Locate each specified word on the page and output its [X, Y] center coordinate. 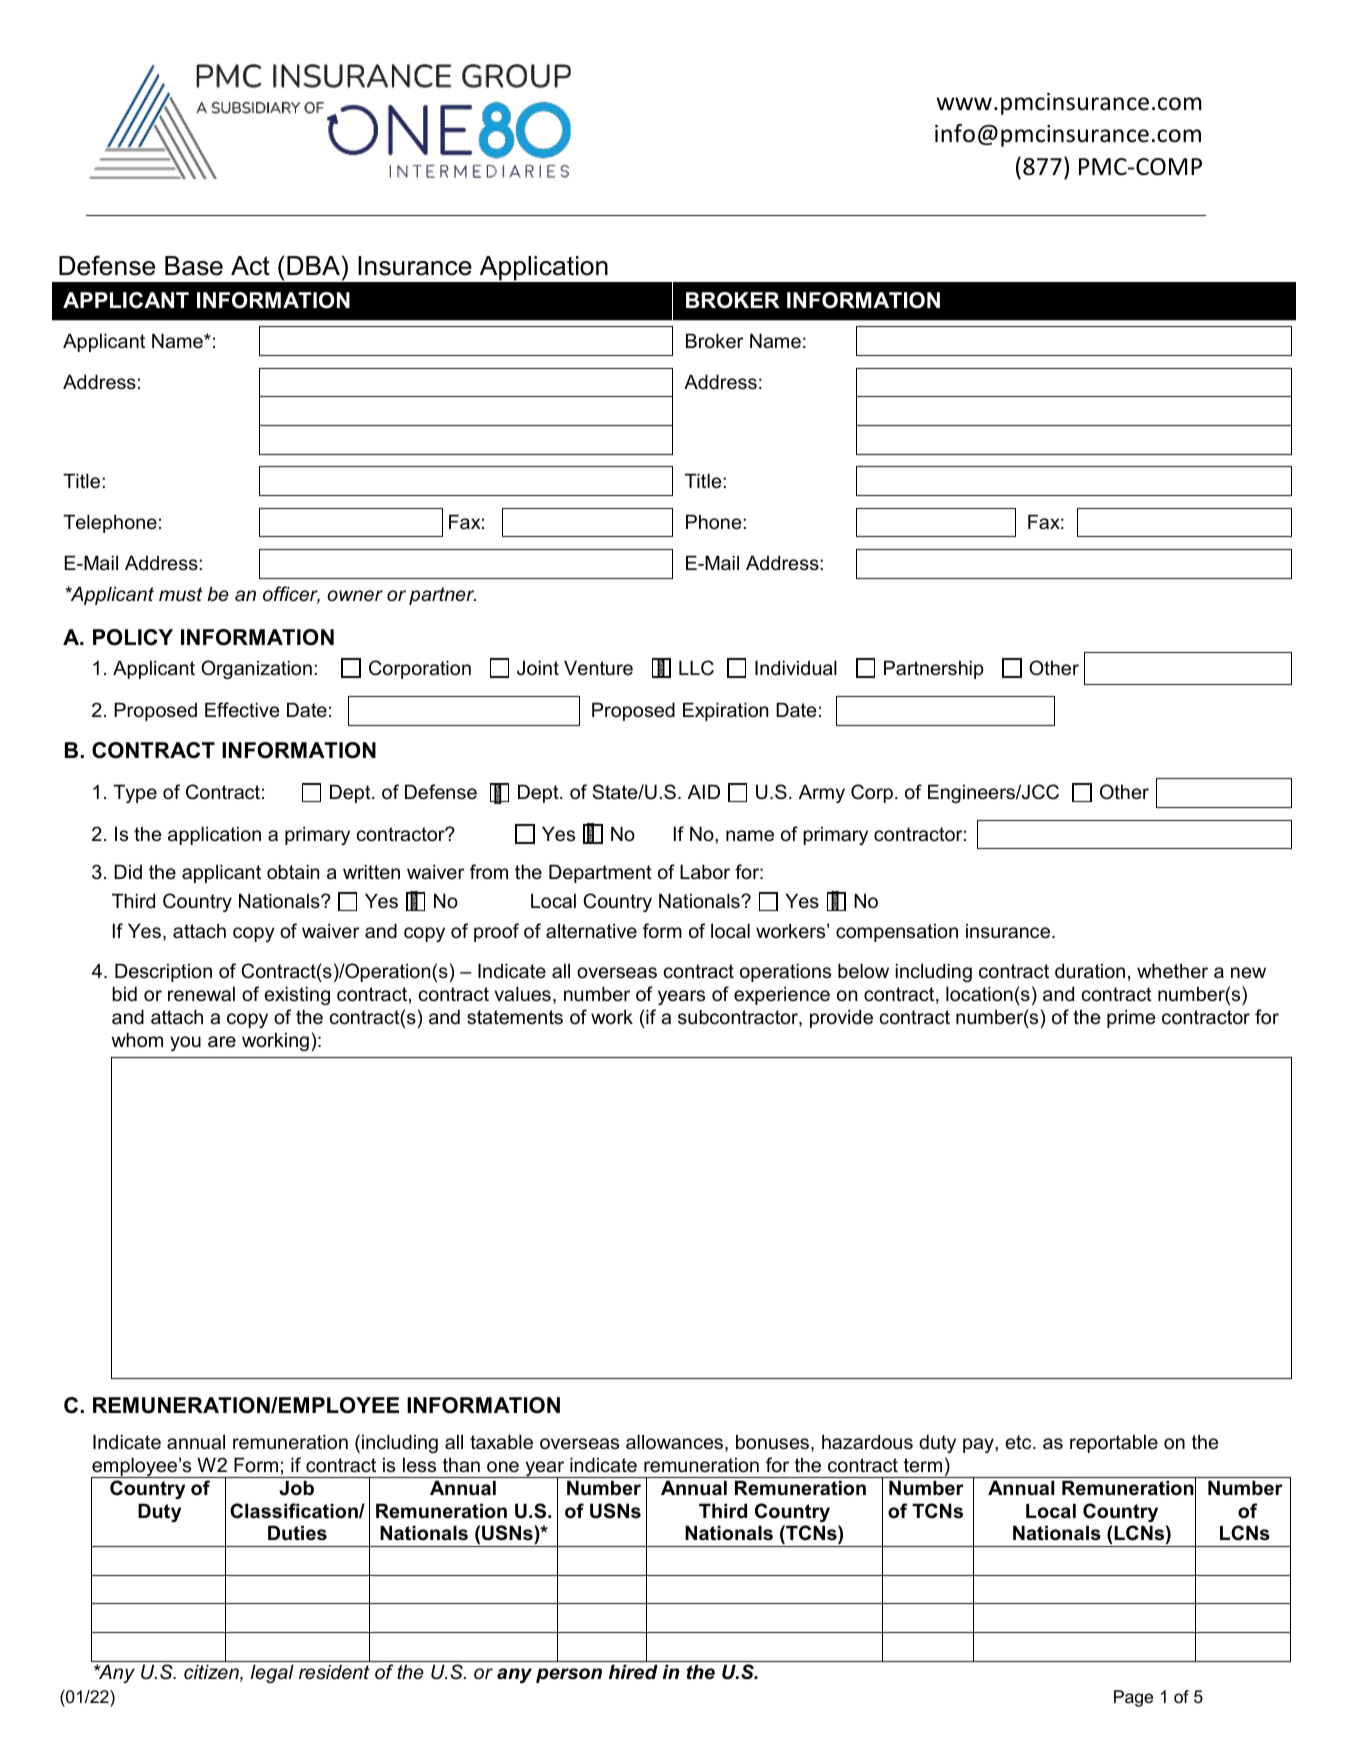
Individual [796, 668]
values [522, 994]
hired [633, 1672]
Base [194, 266]
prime [1131, 1018]
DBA [315, 265]
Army [822, 793]
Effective [242, 710]
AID [704, 791]
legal [272, 1673]
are [222, 1042]
